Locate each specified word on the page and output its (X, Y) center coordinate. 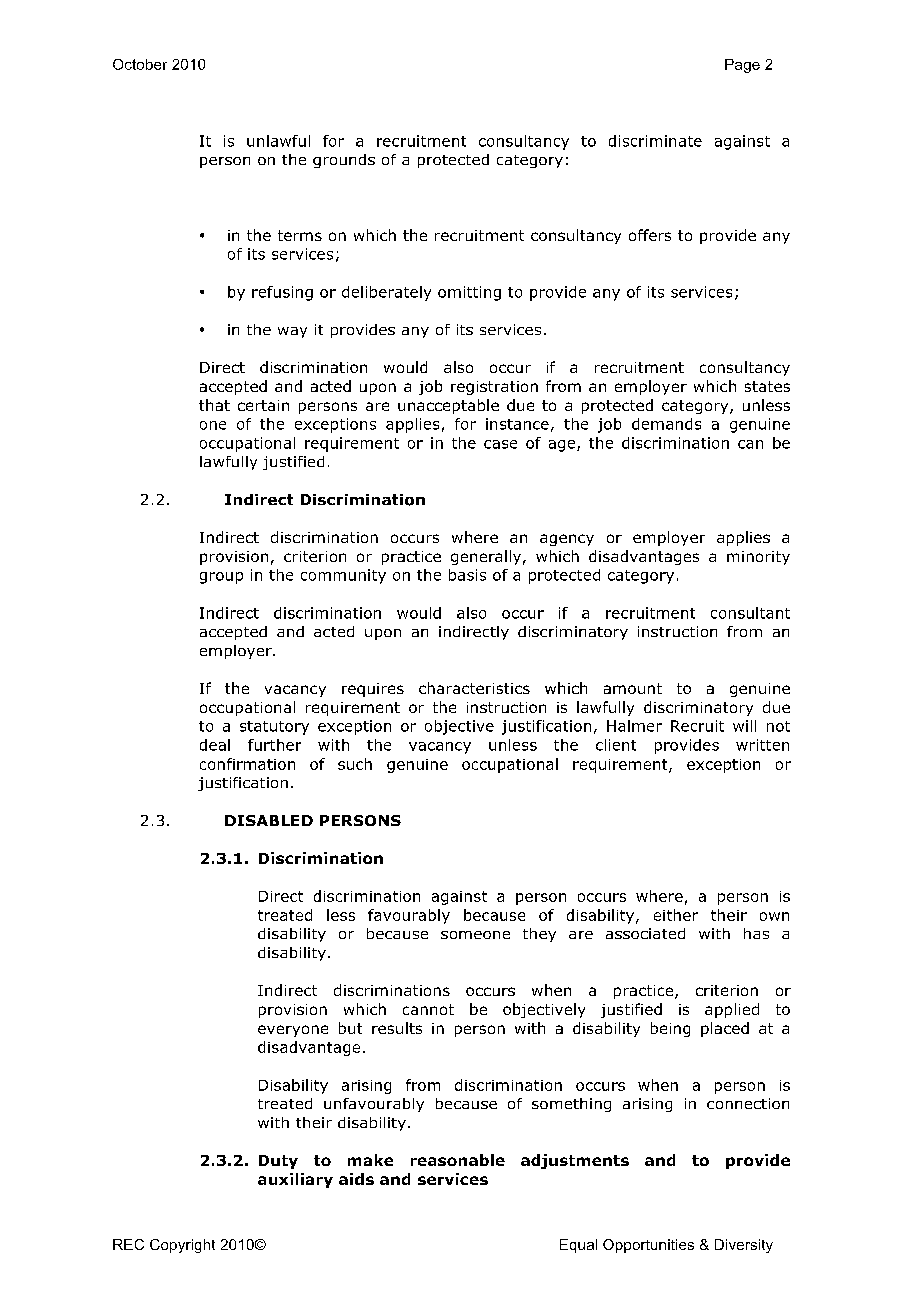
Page (742, 66)
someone (475, 935)
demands (666, 424)
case (500, 444)
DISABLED (269, 820)
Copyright (182, 1246)
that (214, 405)
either (676, 915)
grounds (344, 161)
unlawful (278, 141)
